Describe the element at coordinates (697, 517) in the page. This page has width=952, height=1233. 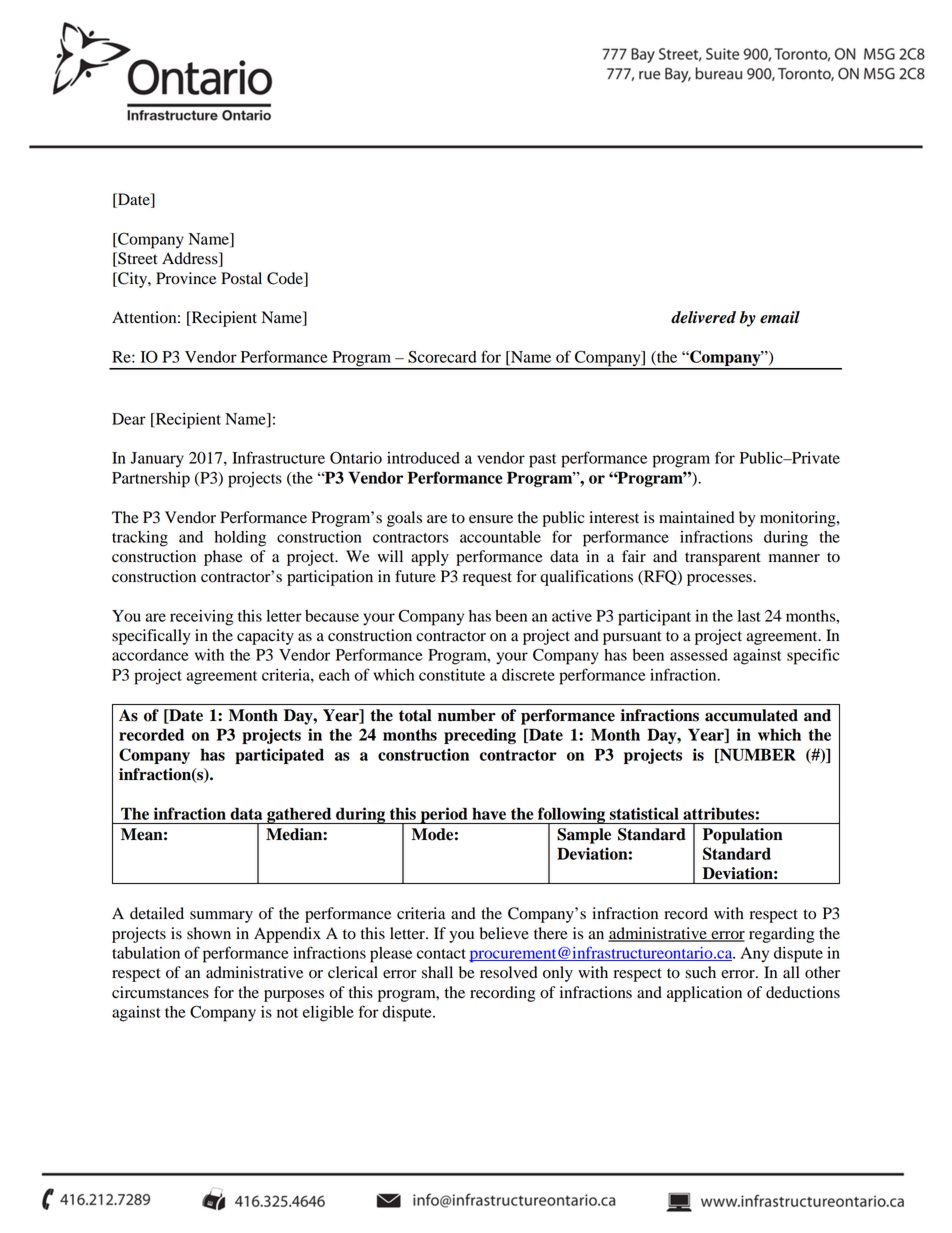
I see `maintained` at that location.
